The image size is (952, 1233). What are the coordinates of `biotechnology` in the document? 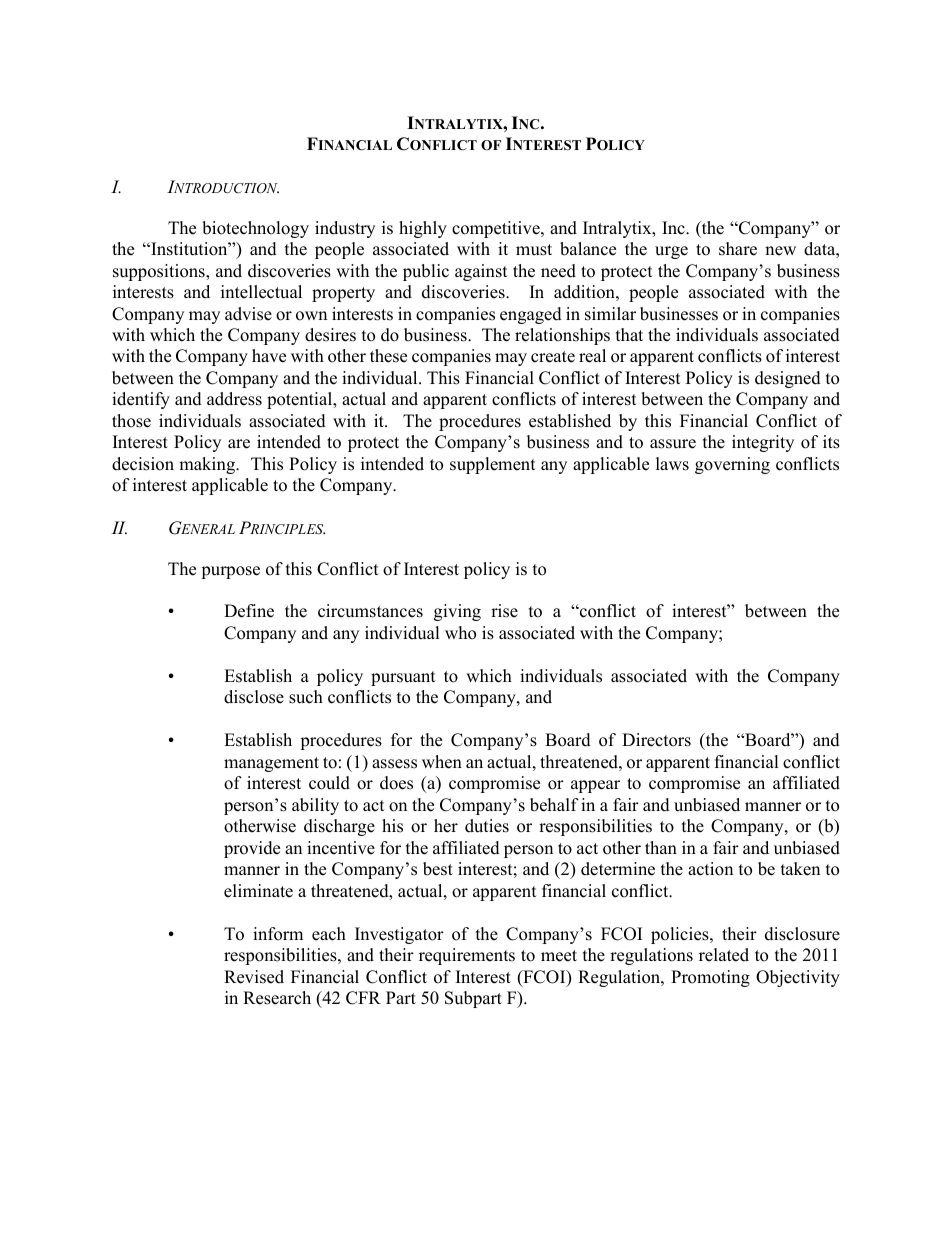 It's located at (255, 229).
